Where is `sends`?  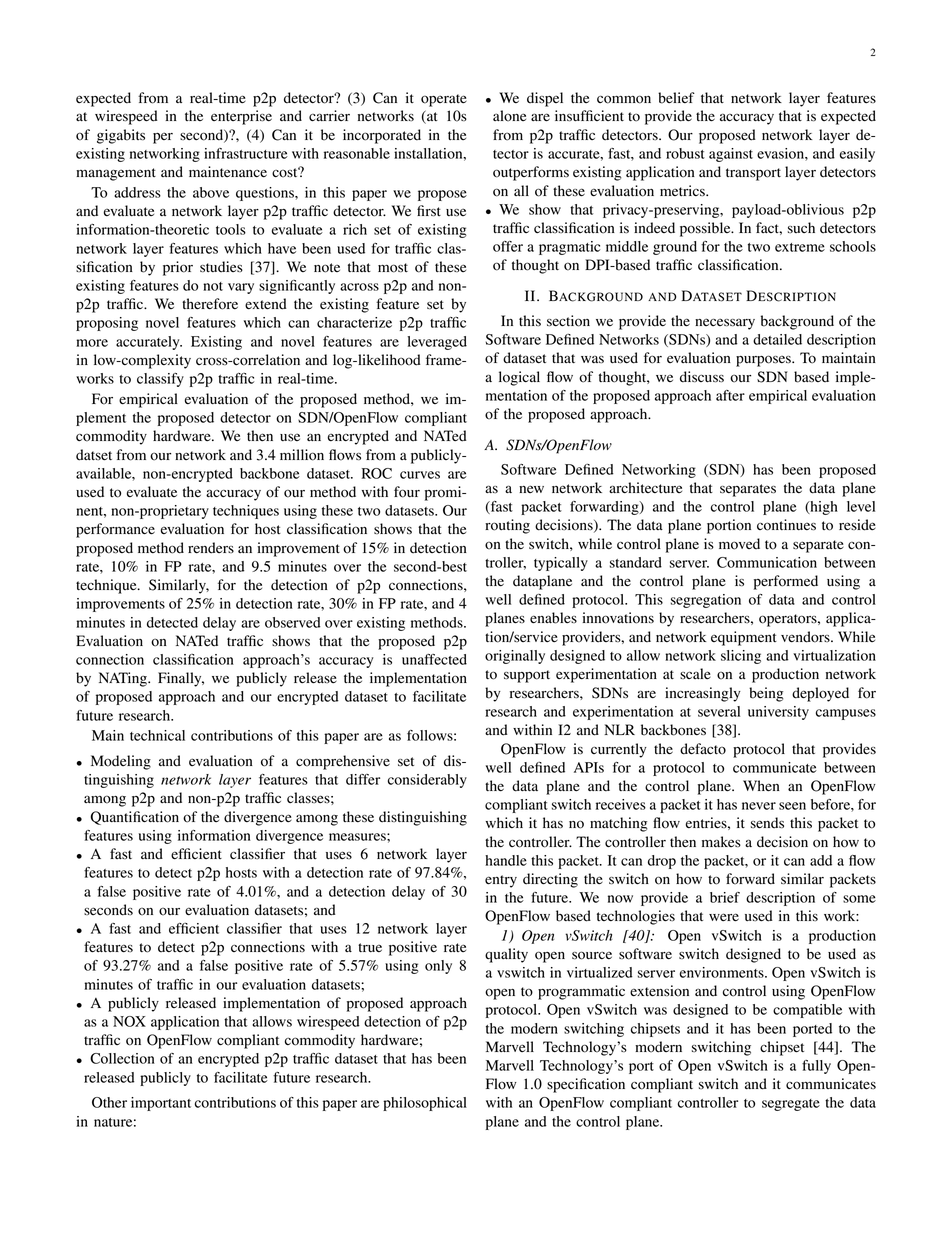
sends is located at coordinates (767, 823).
